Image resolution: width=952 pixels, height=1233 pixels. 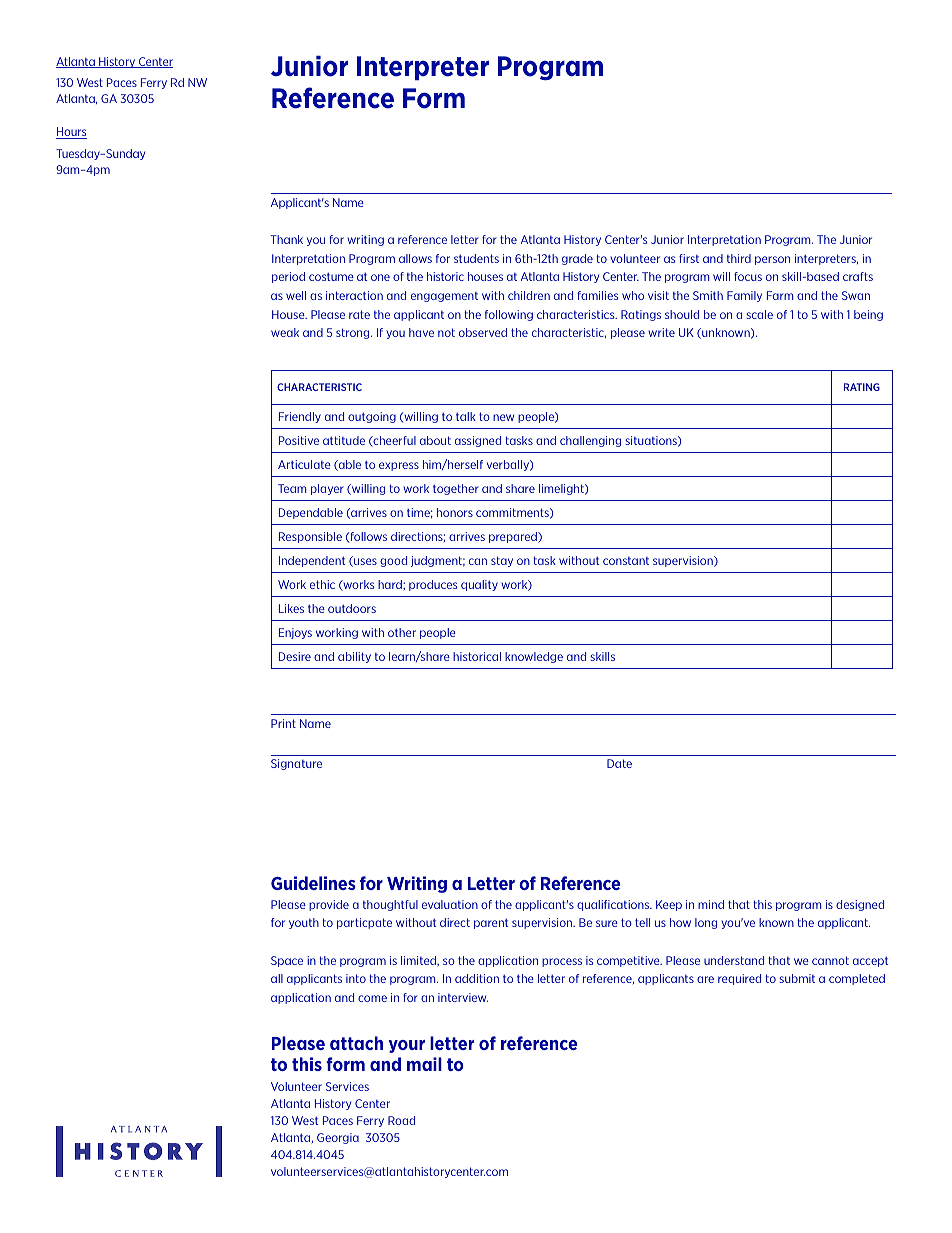 I want to click on weak, so click(x=285, y=332).
